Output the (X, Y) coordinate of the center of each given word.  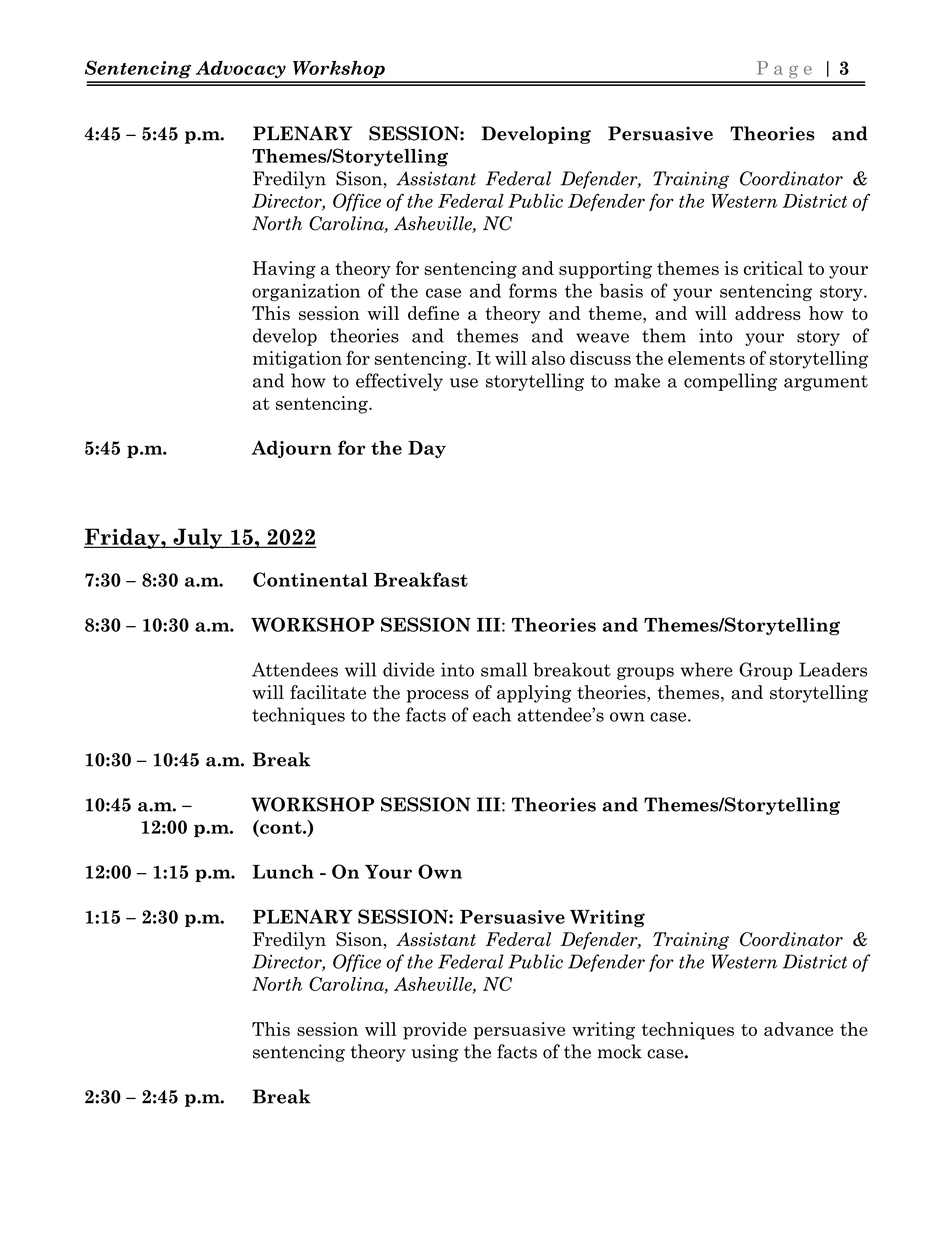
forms (533, 290)
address (768, 313)
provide (435, 1031)
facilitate (328, 692)
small (504, 669)
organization (306, 292)
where (707, 669)
